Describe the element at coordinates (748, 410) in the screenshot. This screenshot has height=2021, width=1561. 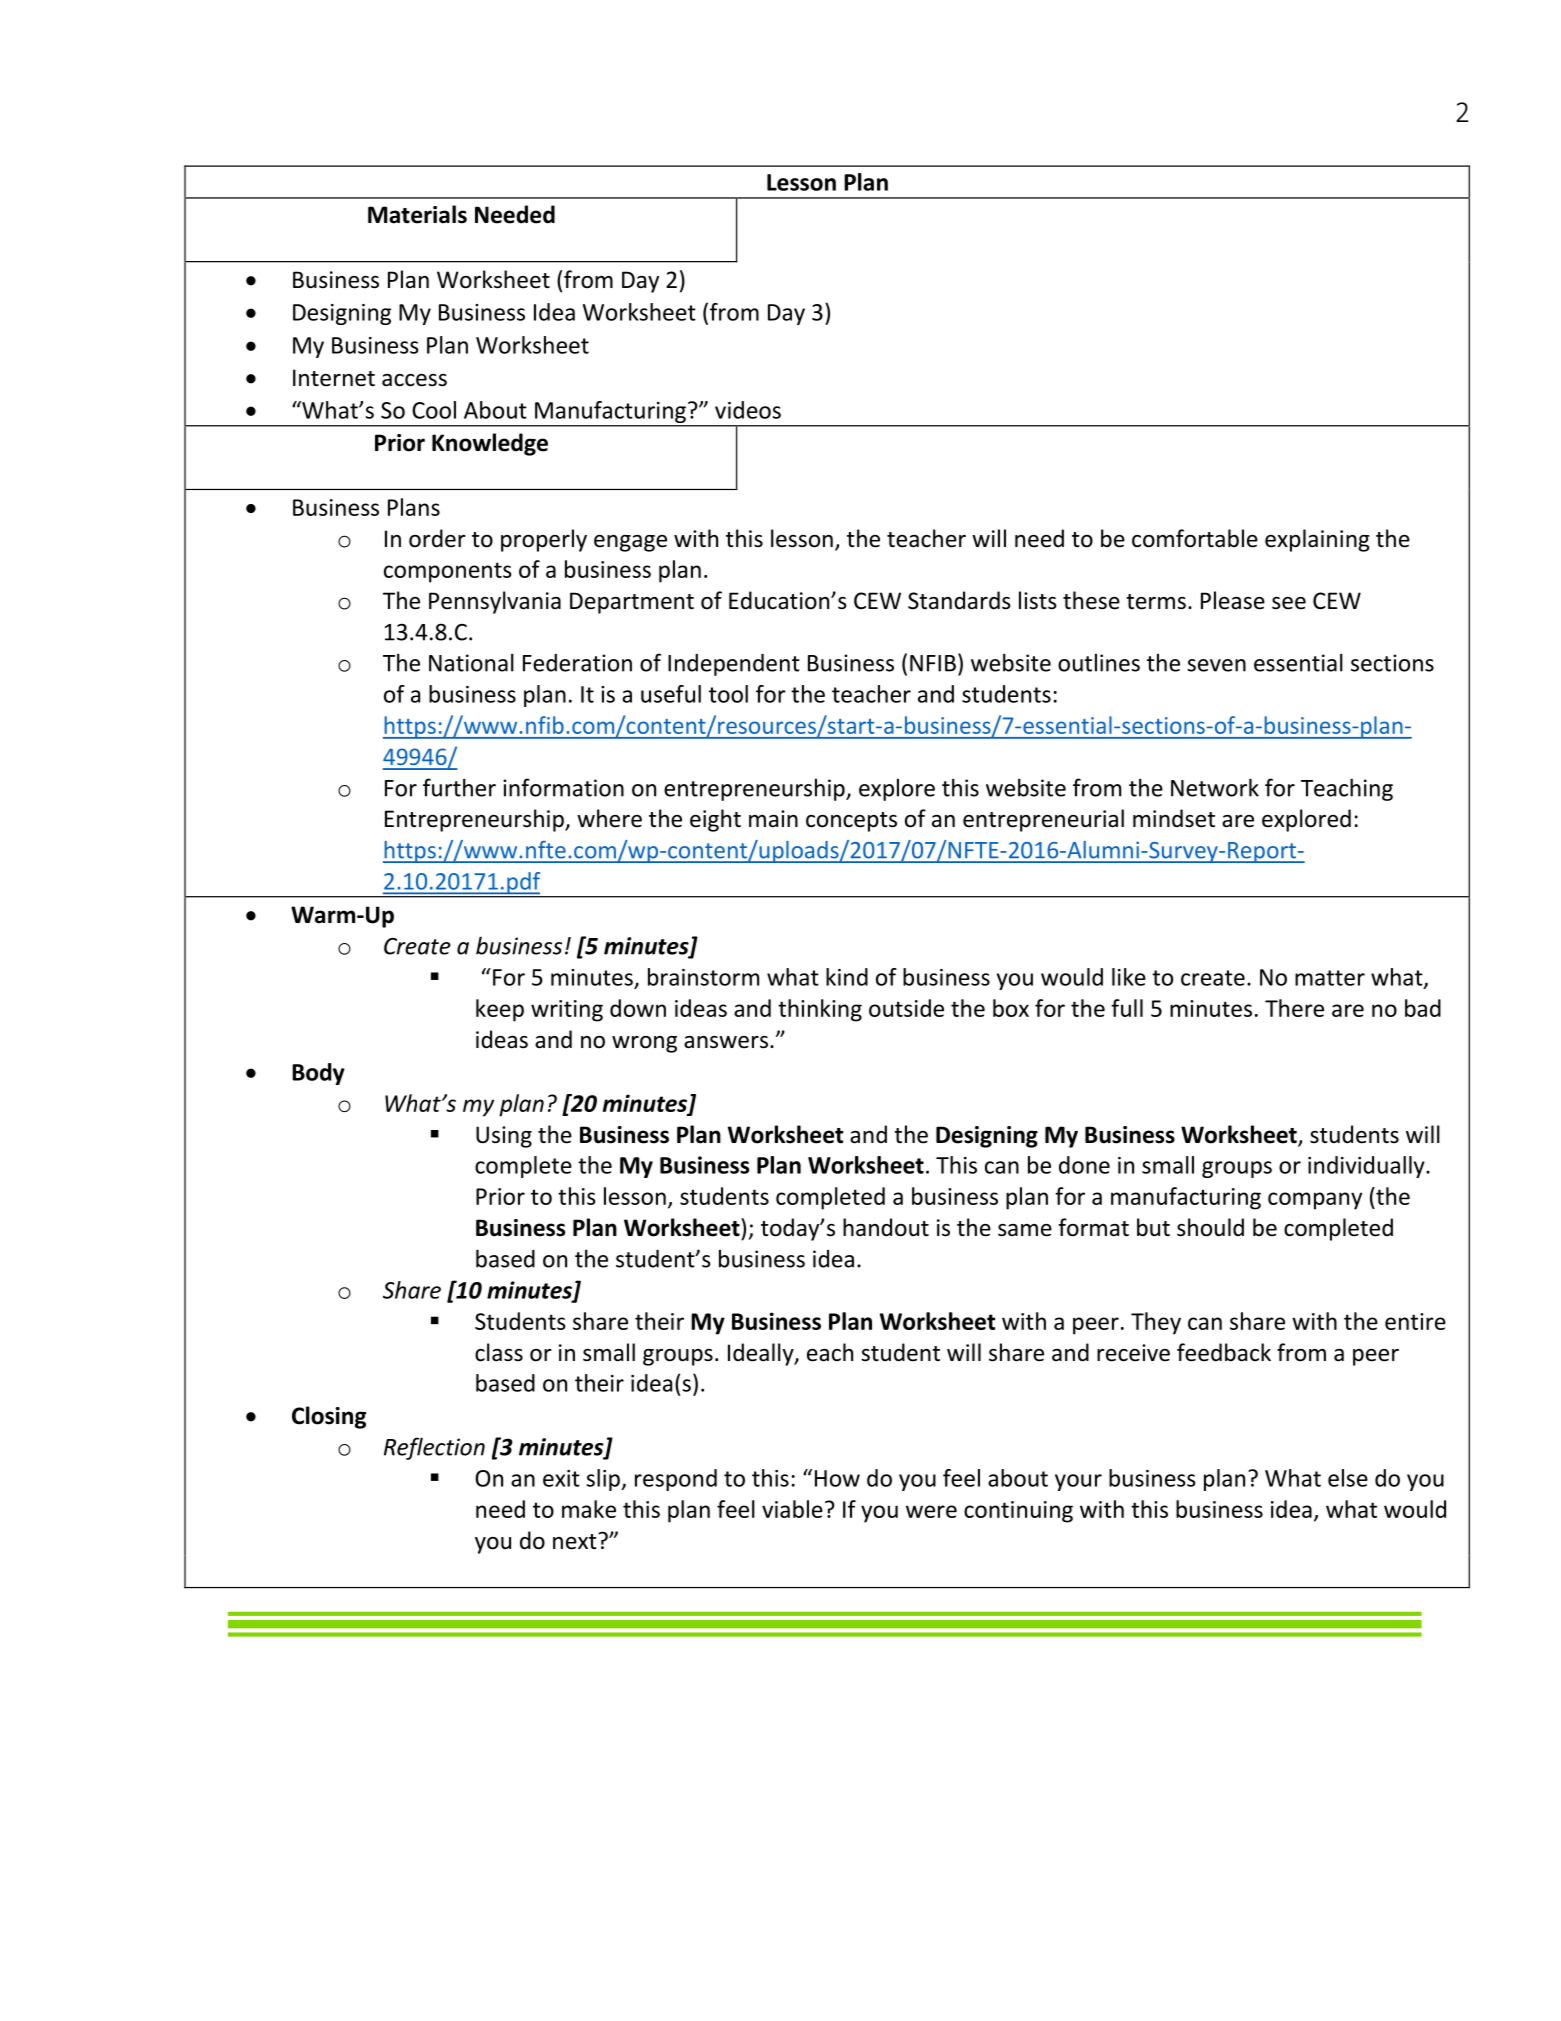
I see `videos` at that location.
